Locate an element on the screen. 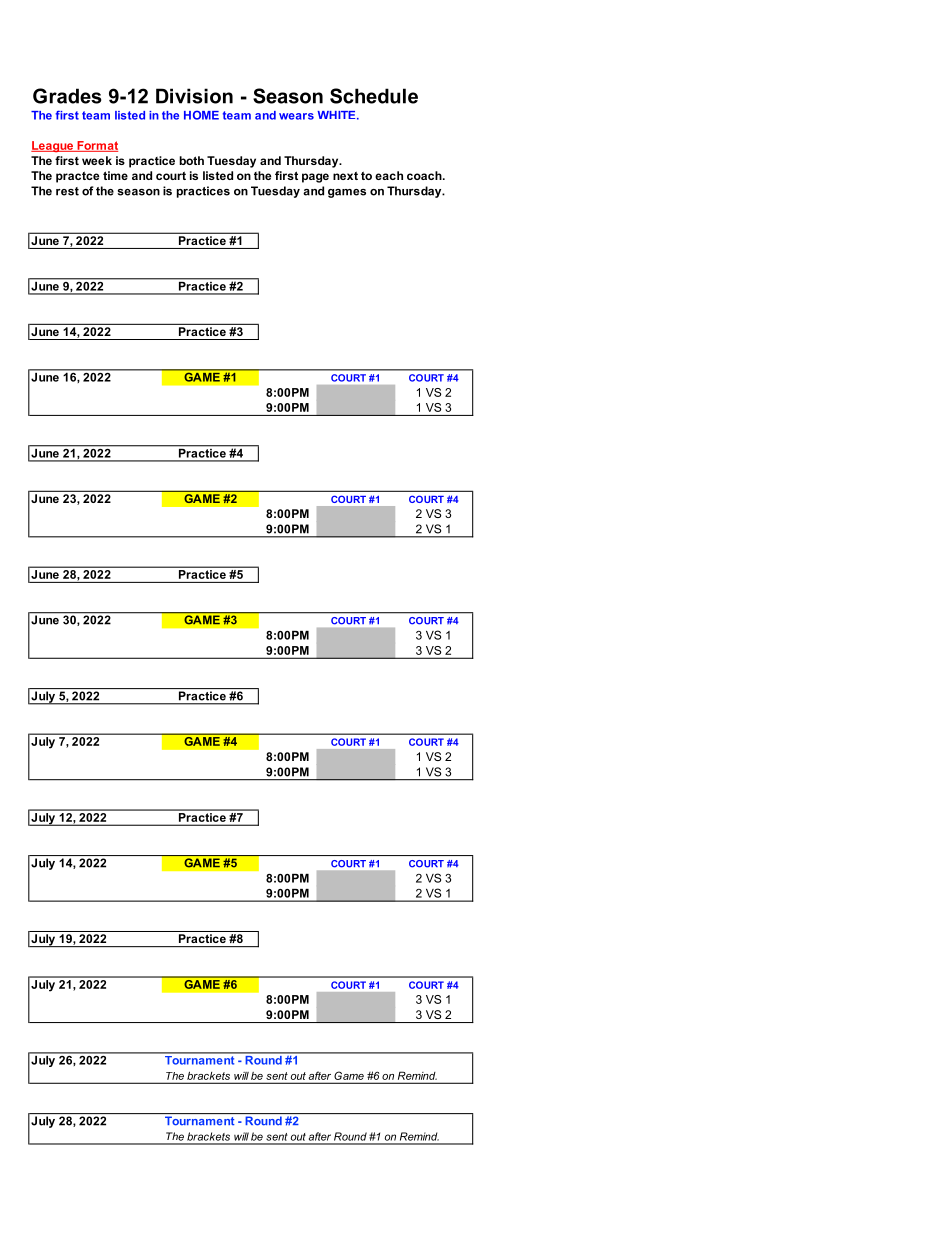 Image resolution: width=952 pixels, height=1233 pixels. wears is located at coordinates (296, 116).
